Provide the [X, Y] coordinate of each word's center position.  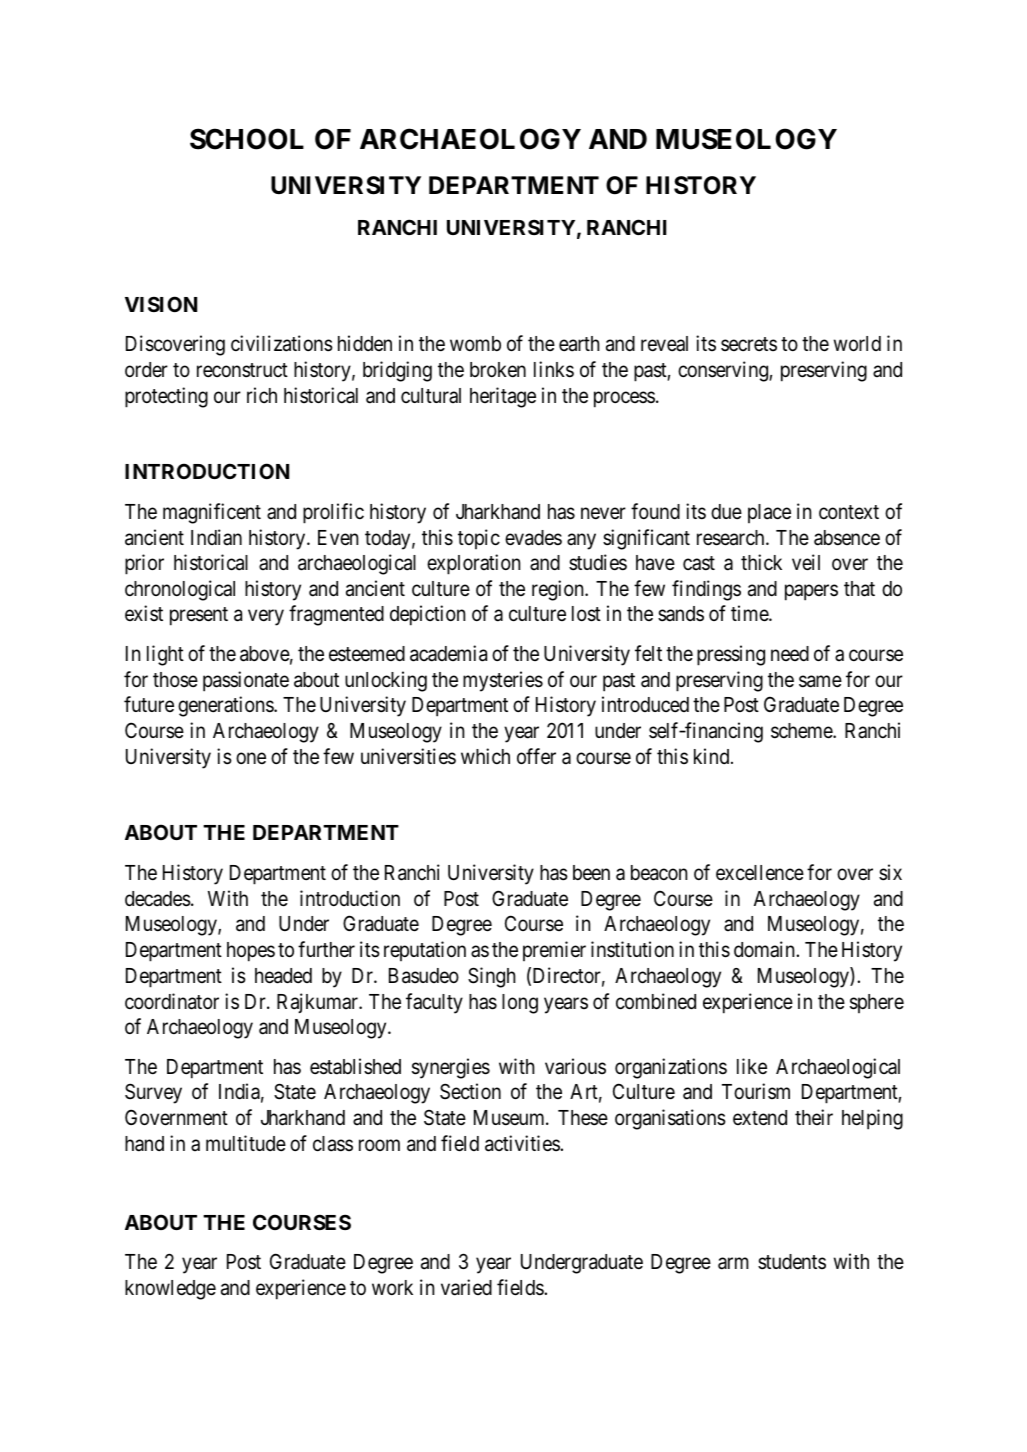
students [792, 1262]
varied [466, 1287]
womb [475, 343]
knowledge [170, 1290]
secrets [749, 344]
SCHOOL [247, 139]
